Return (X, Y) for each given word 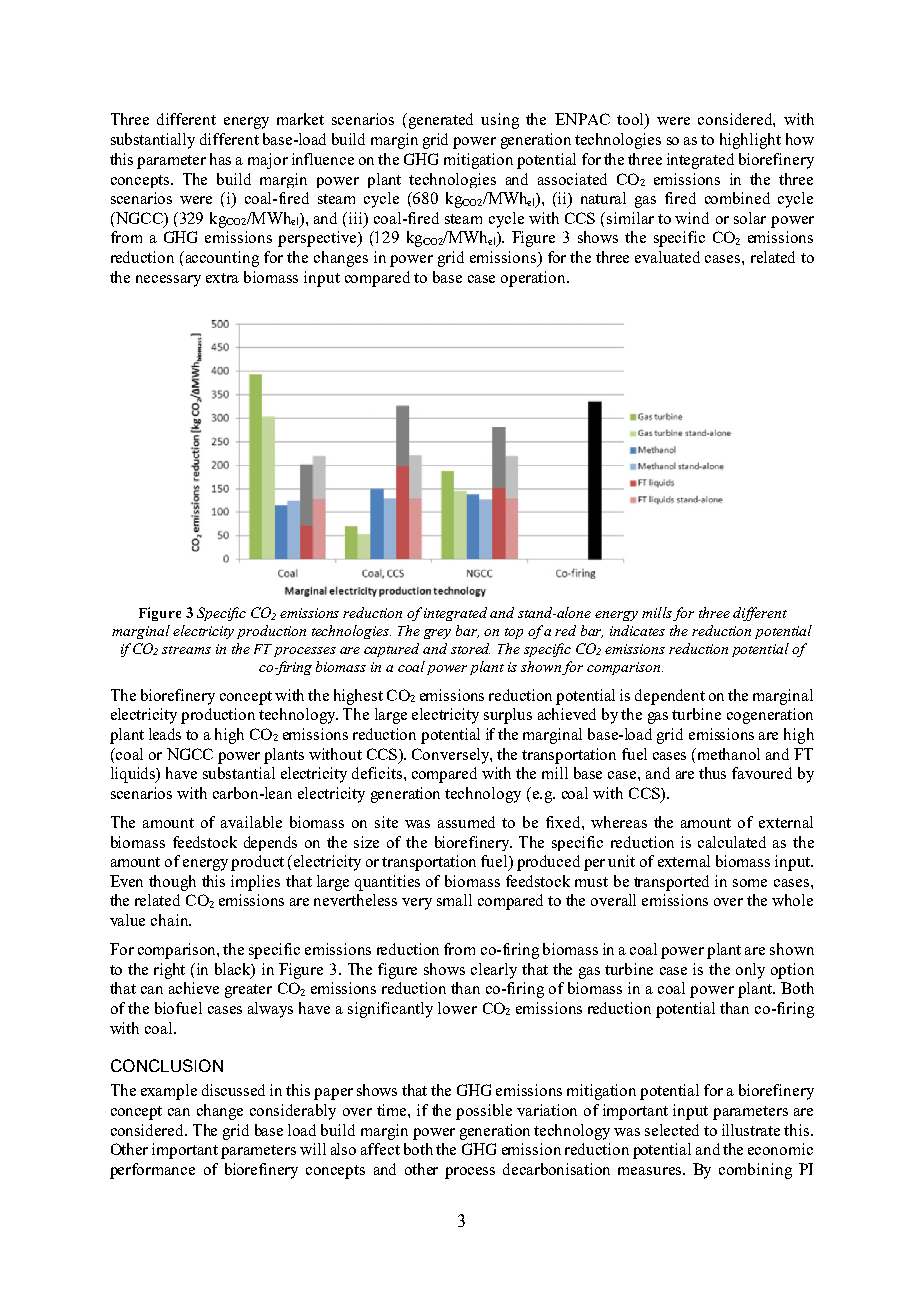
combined (737, 198)
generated (441, 121)
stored (470, 648)
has (220, 159)
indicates (637, 630)
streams (186, 650)
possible (484, 1112)
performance (152, 1171)
